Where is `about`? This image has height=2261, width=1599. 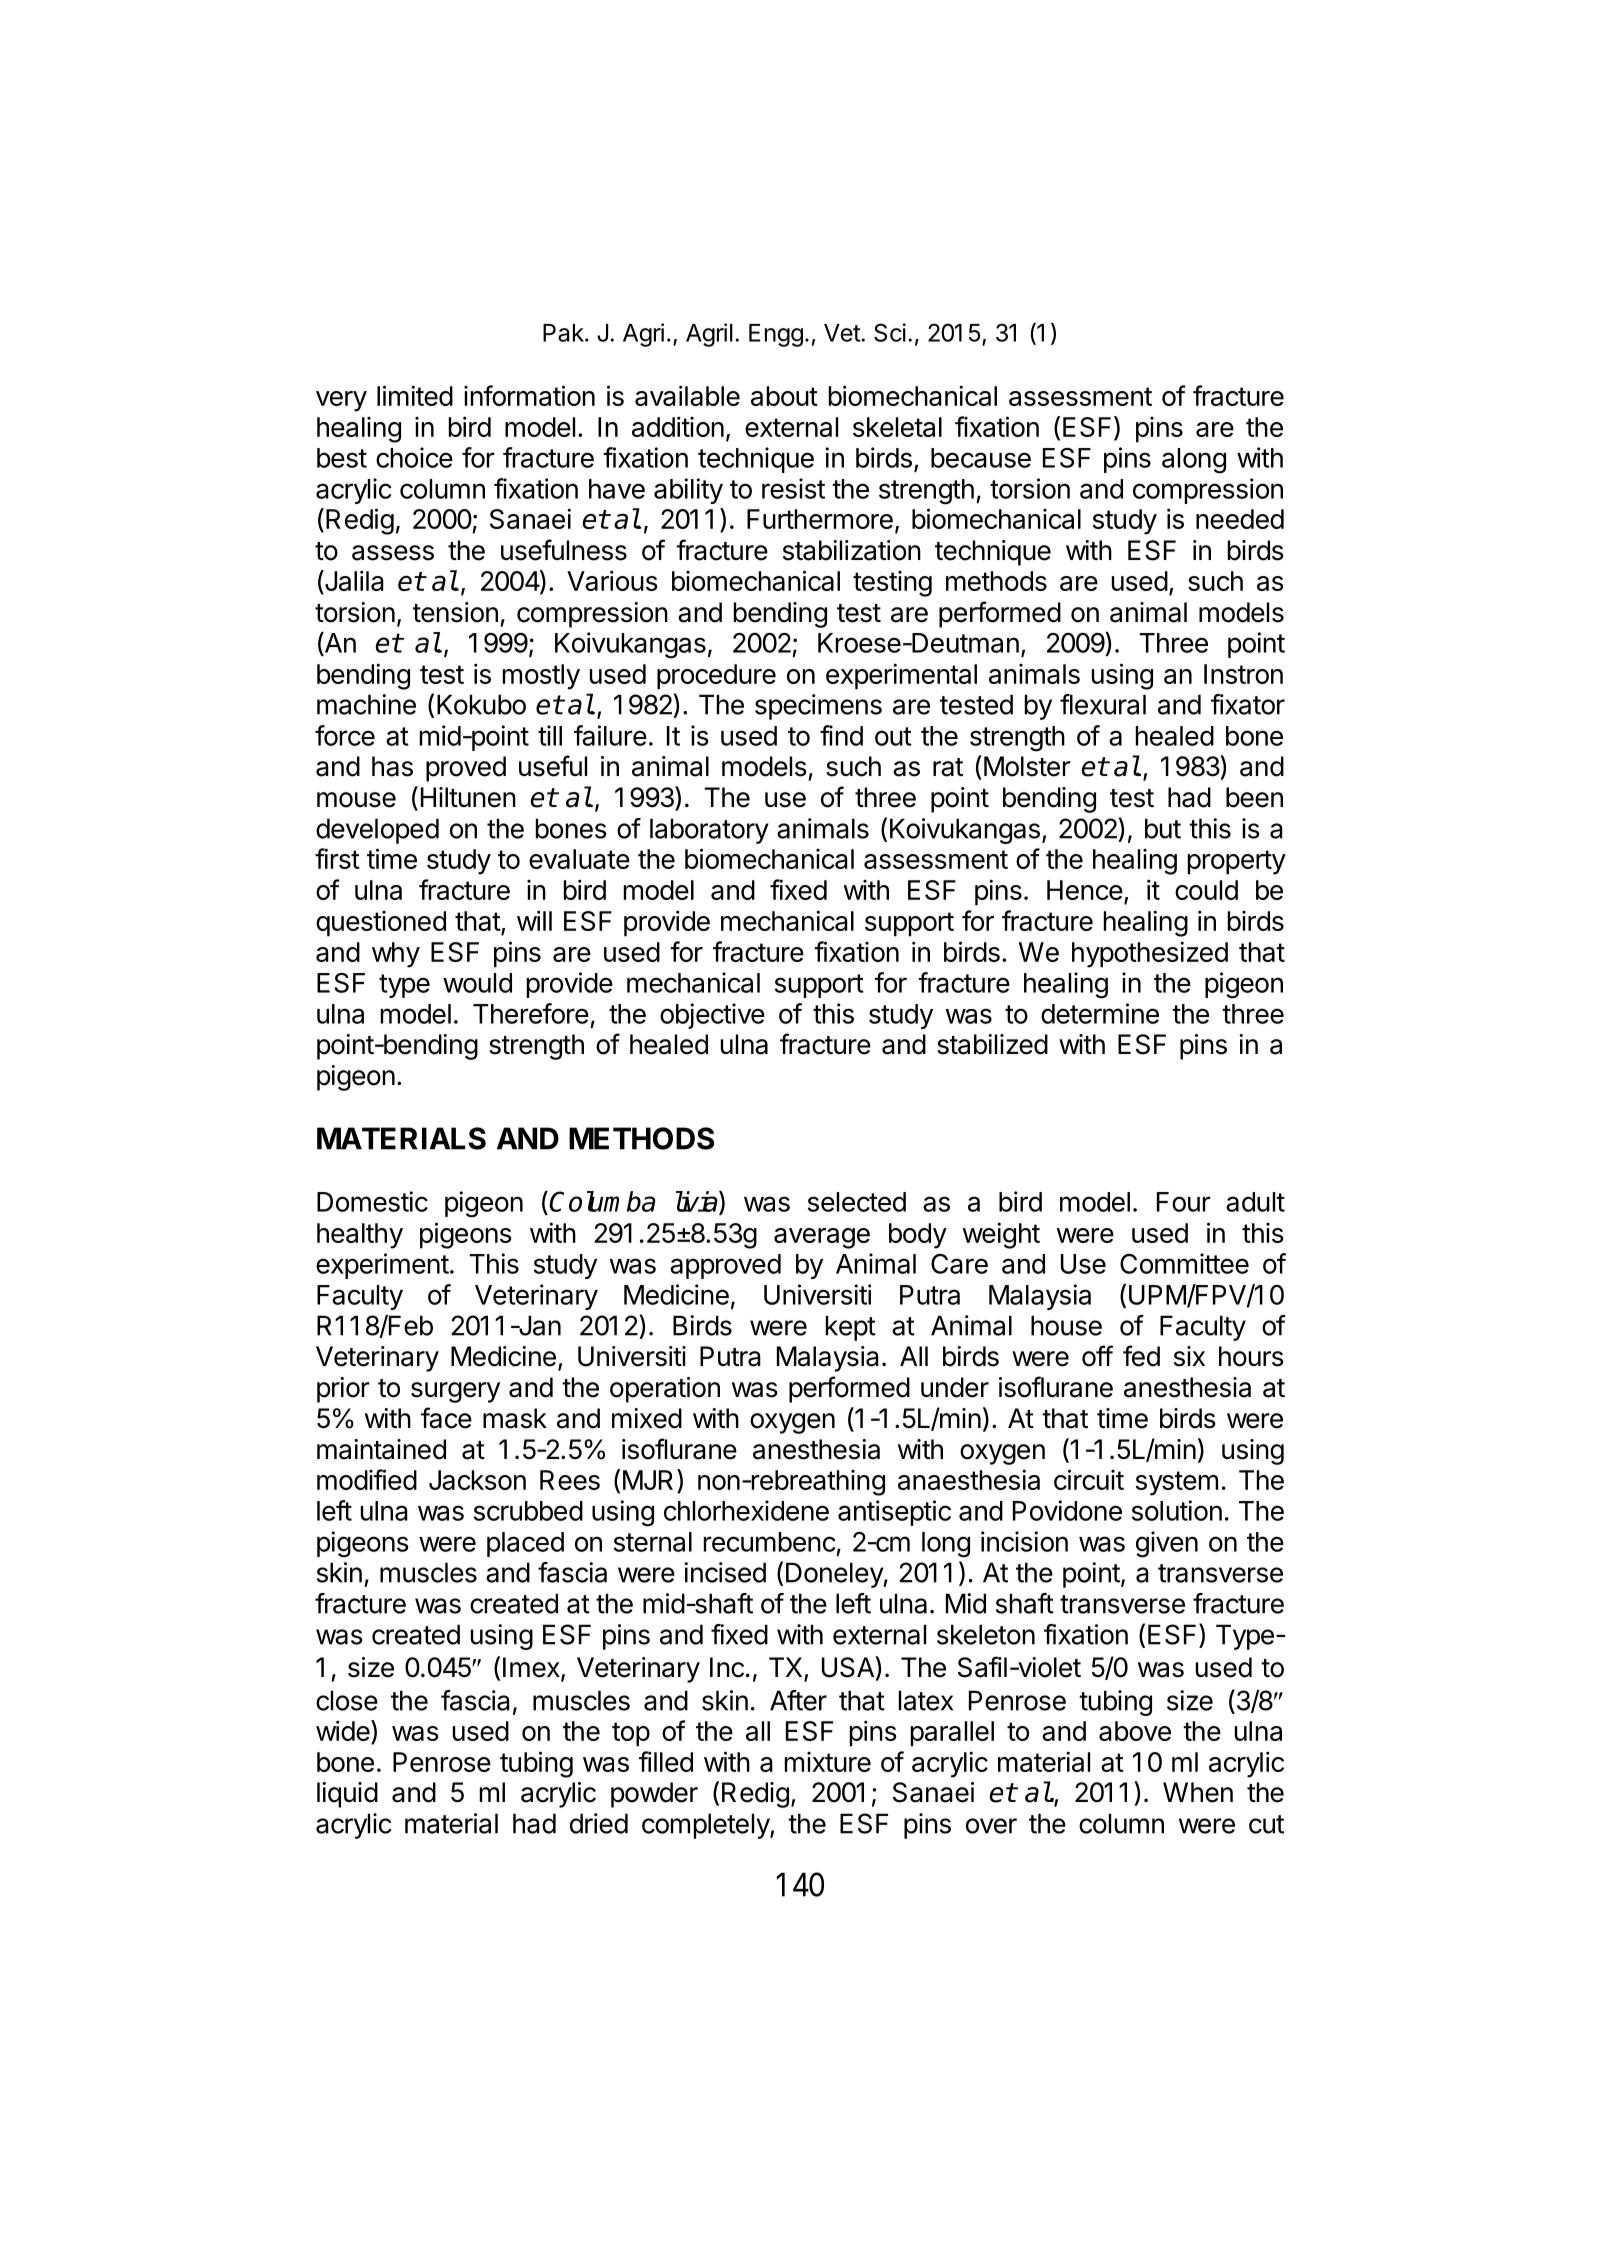
about is located at coordinates (784, 396).
